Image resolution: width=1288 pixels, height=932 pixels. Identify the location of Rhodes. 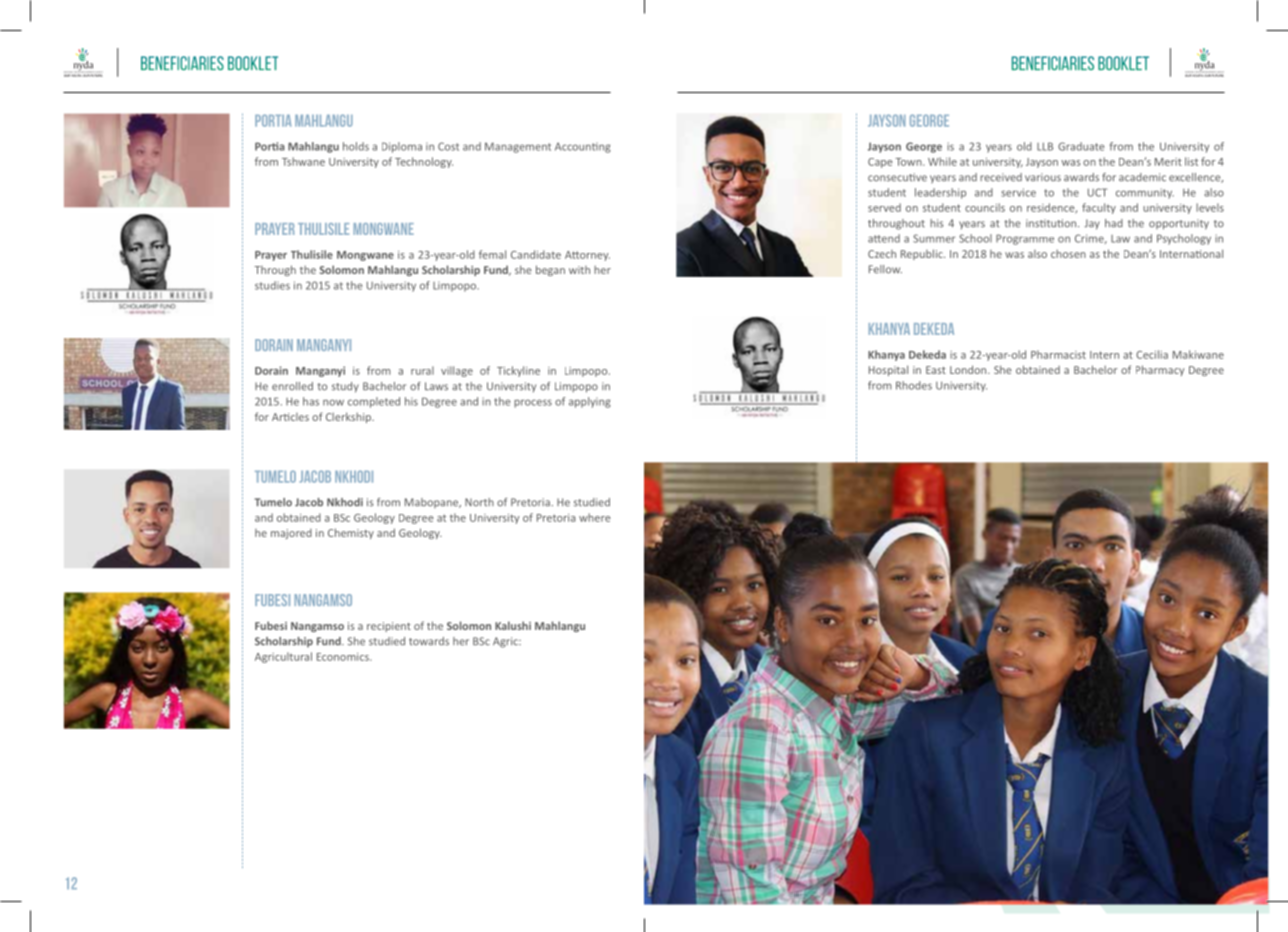
(914, 385).
